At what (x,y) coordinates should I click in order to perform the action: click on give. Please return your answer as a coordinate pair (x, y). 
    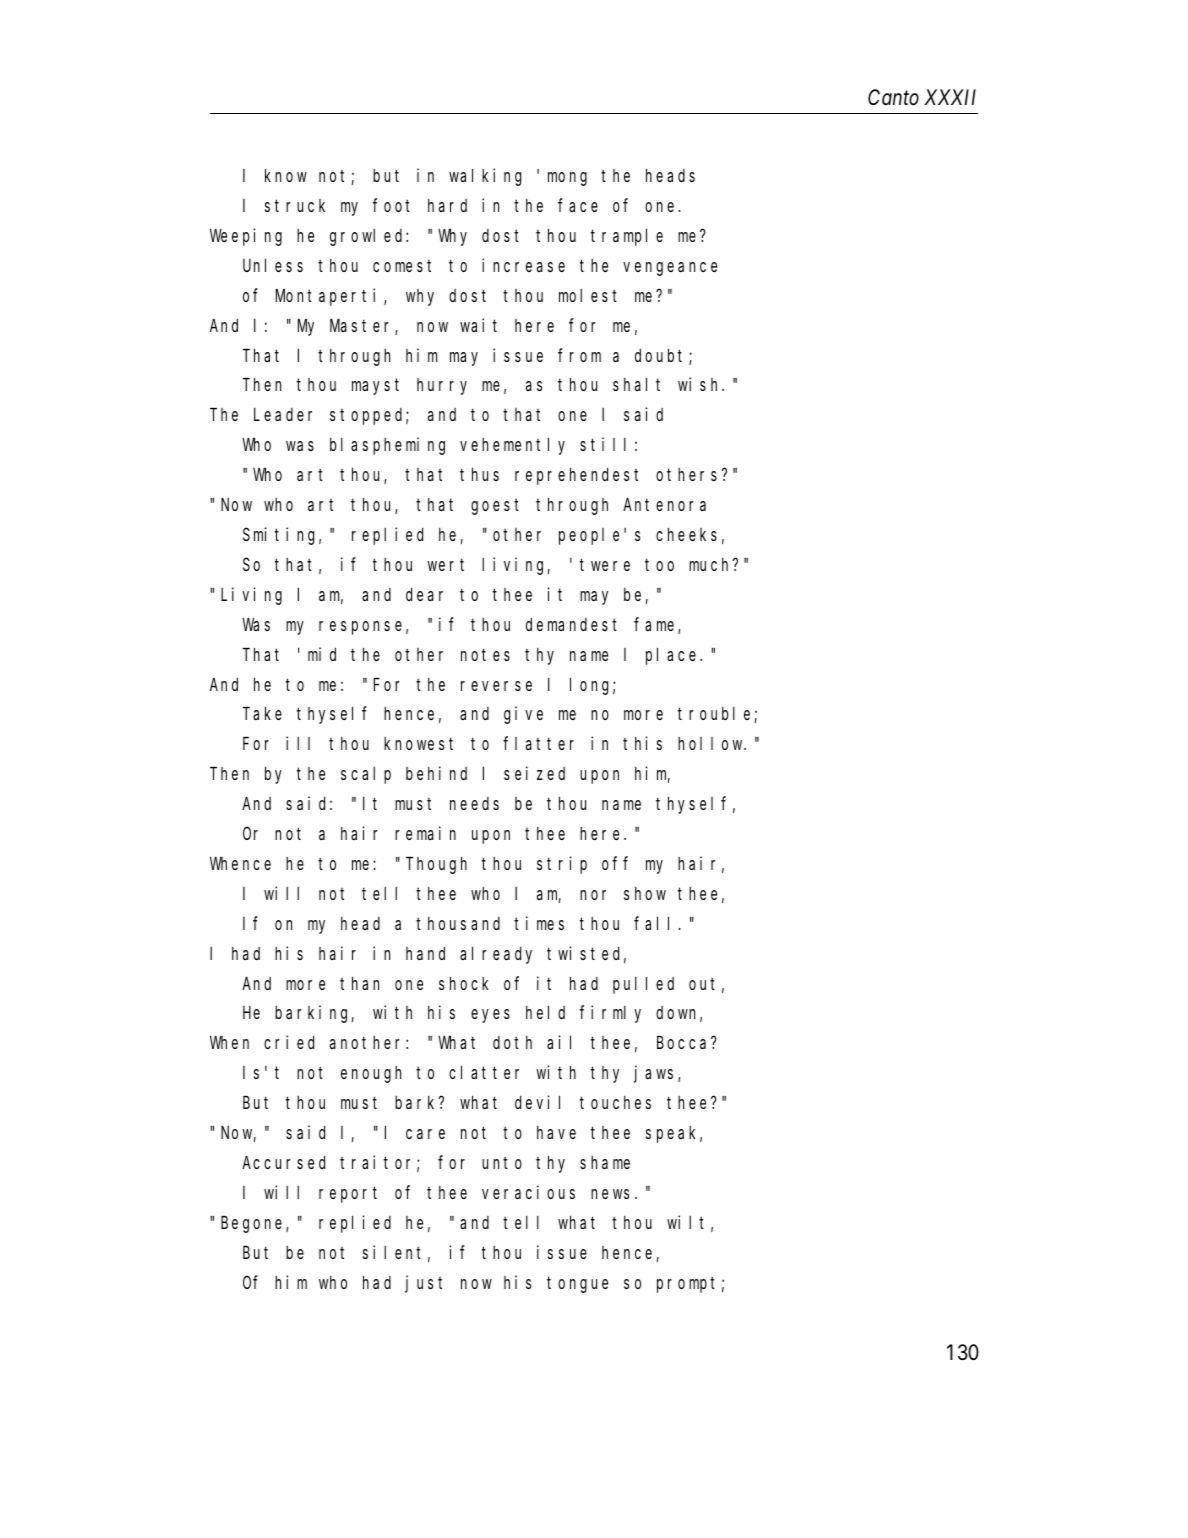
    Looking at the image, I should click on (523, 715).
